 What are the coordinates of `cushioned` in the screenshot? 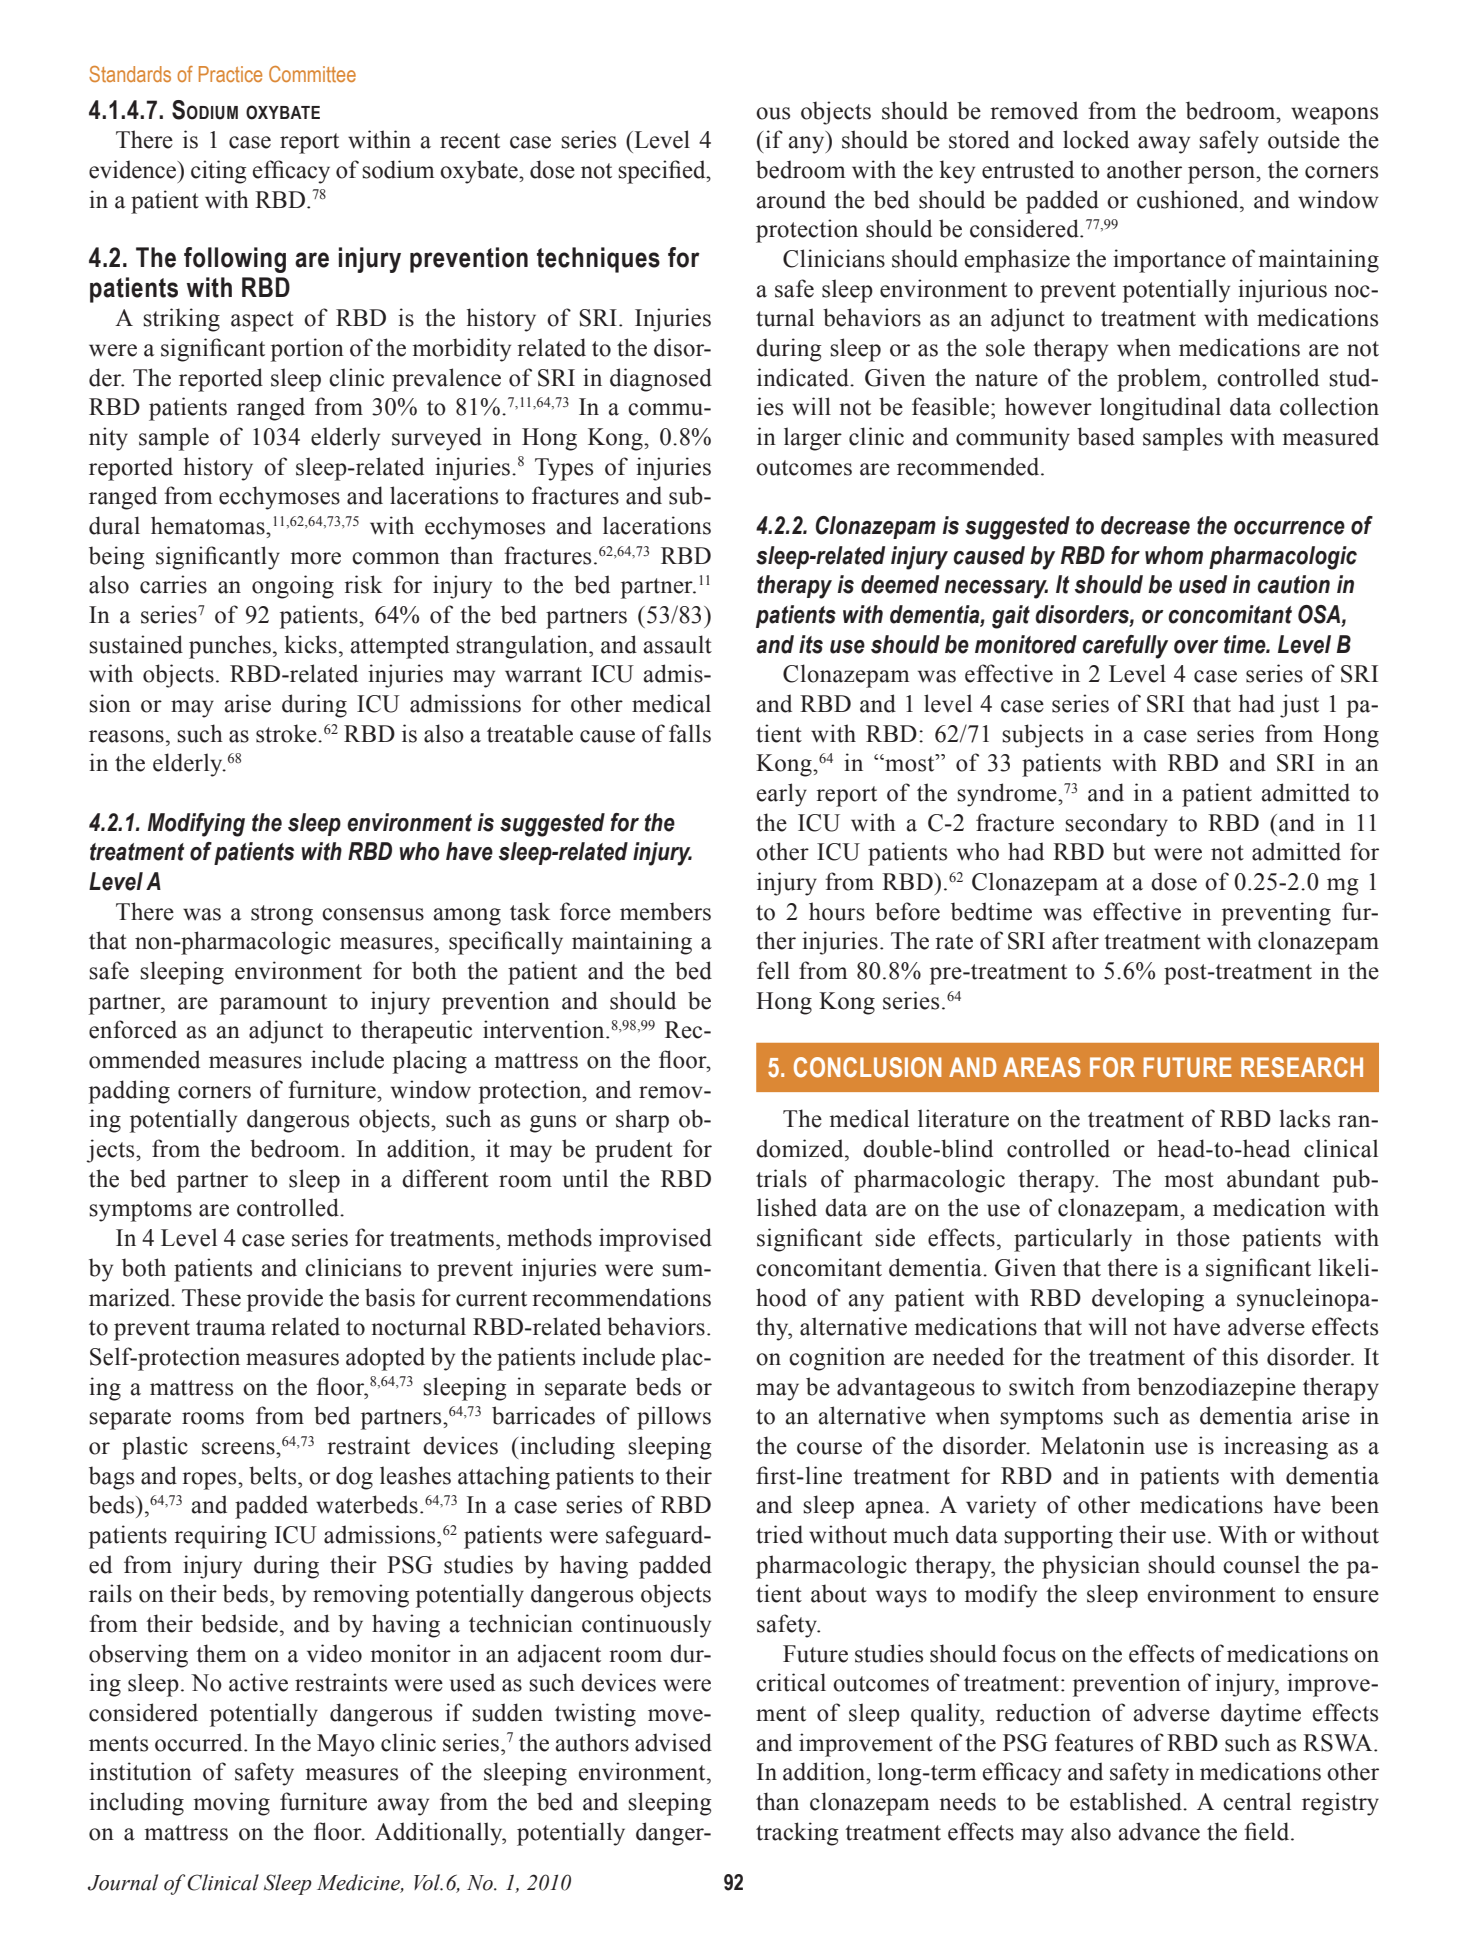 It's located at (1189, 199).
